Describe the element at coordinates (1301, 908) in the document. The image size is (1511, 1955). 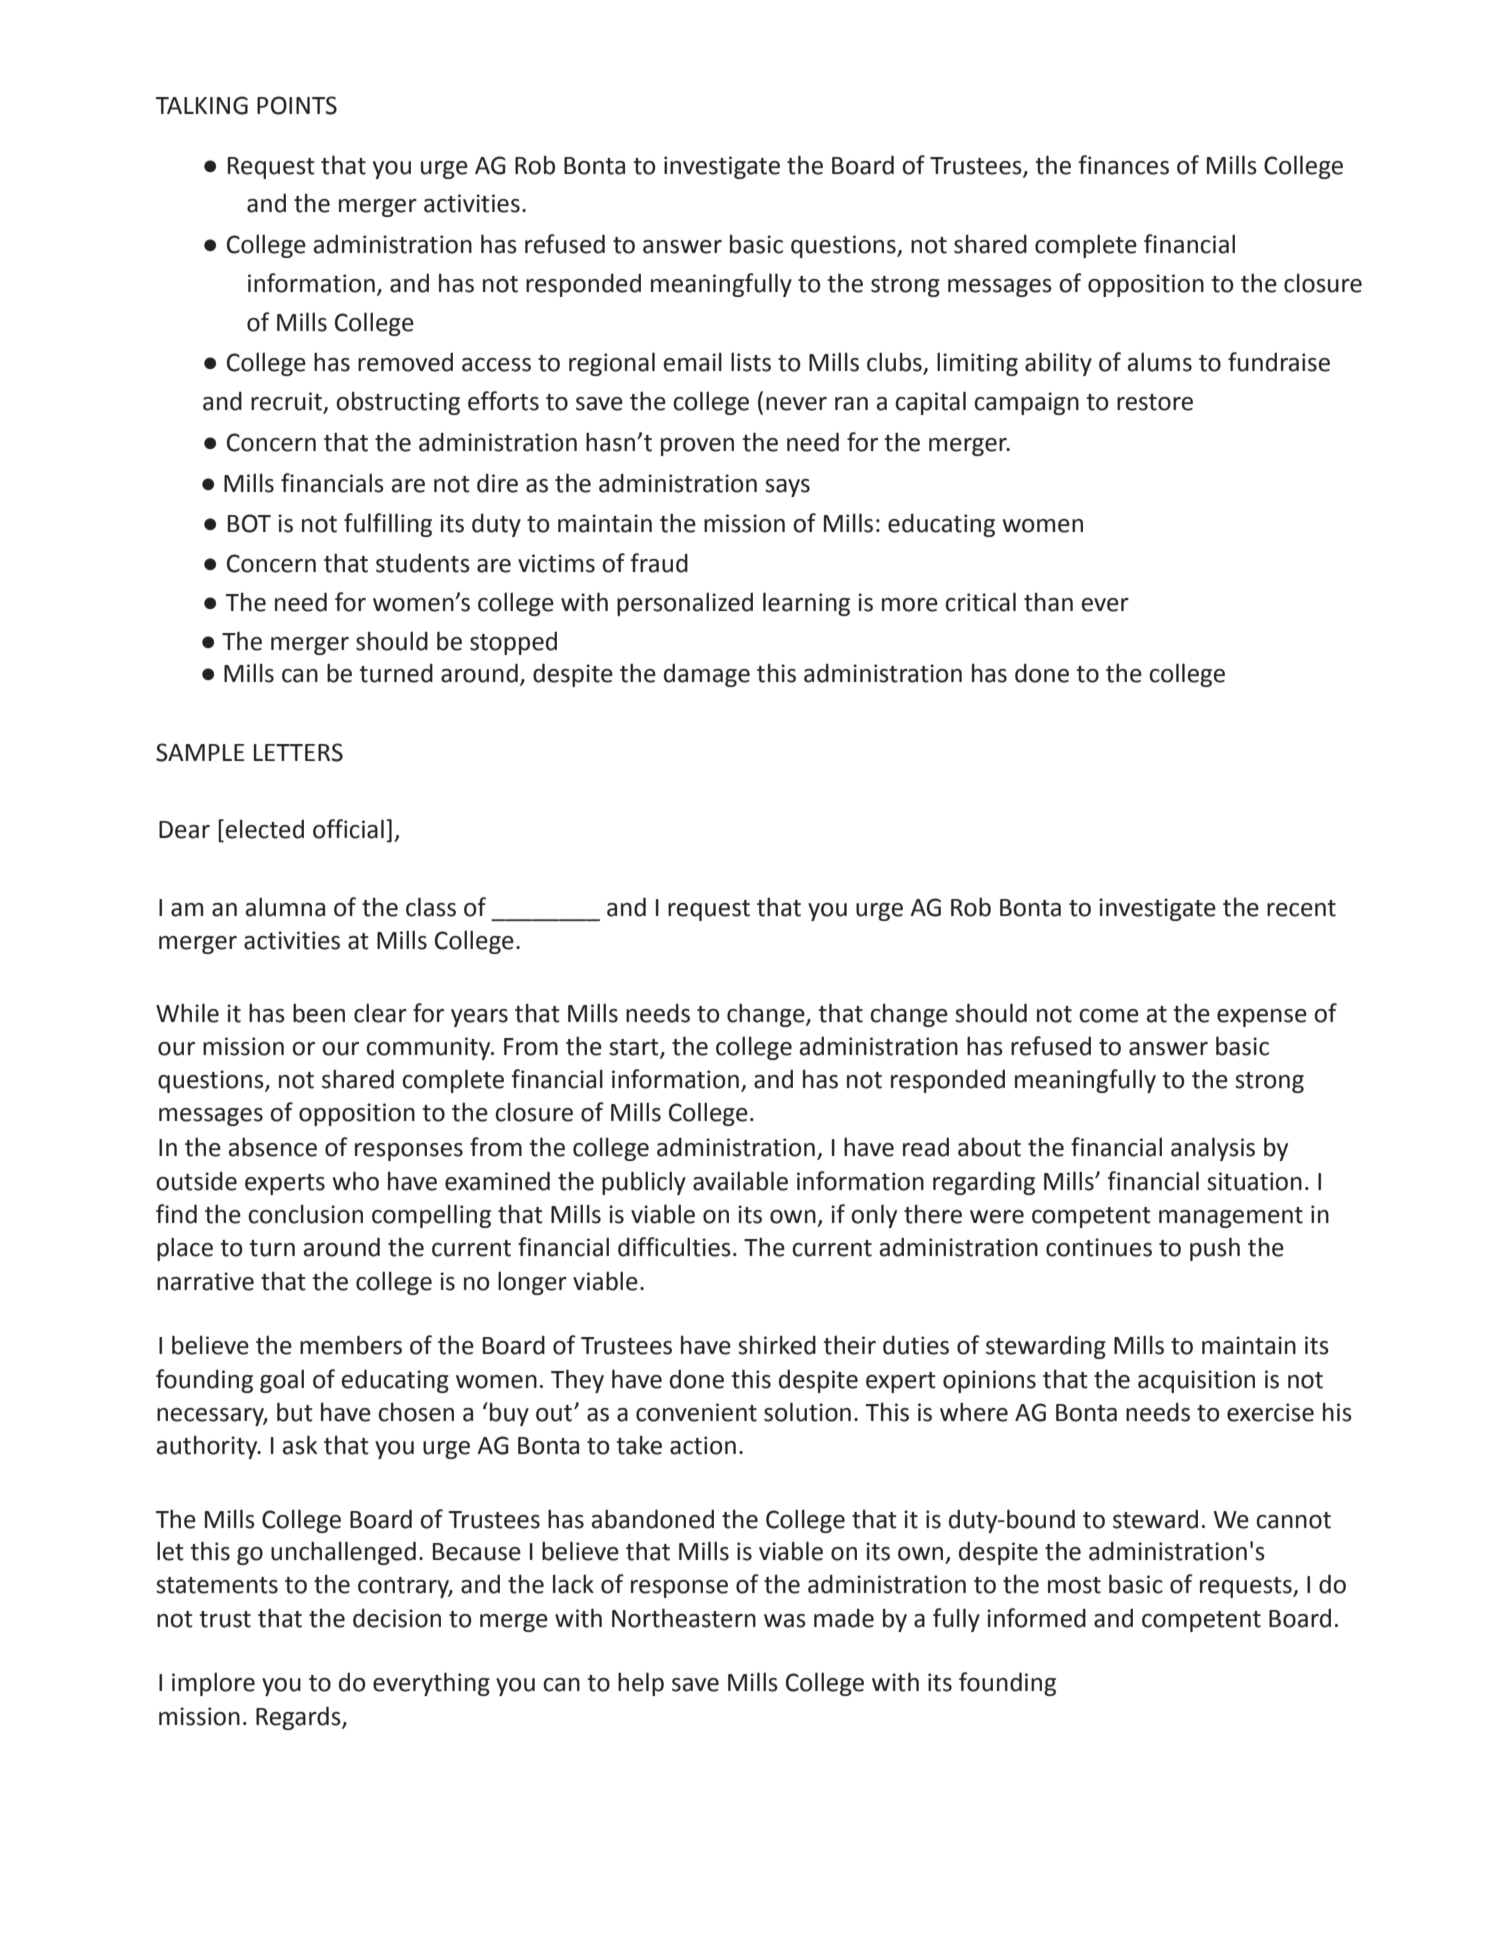
I see `recent` at that location.
